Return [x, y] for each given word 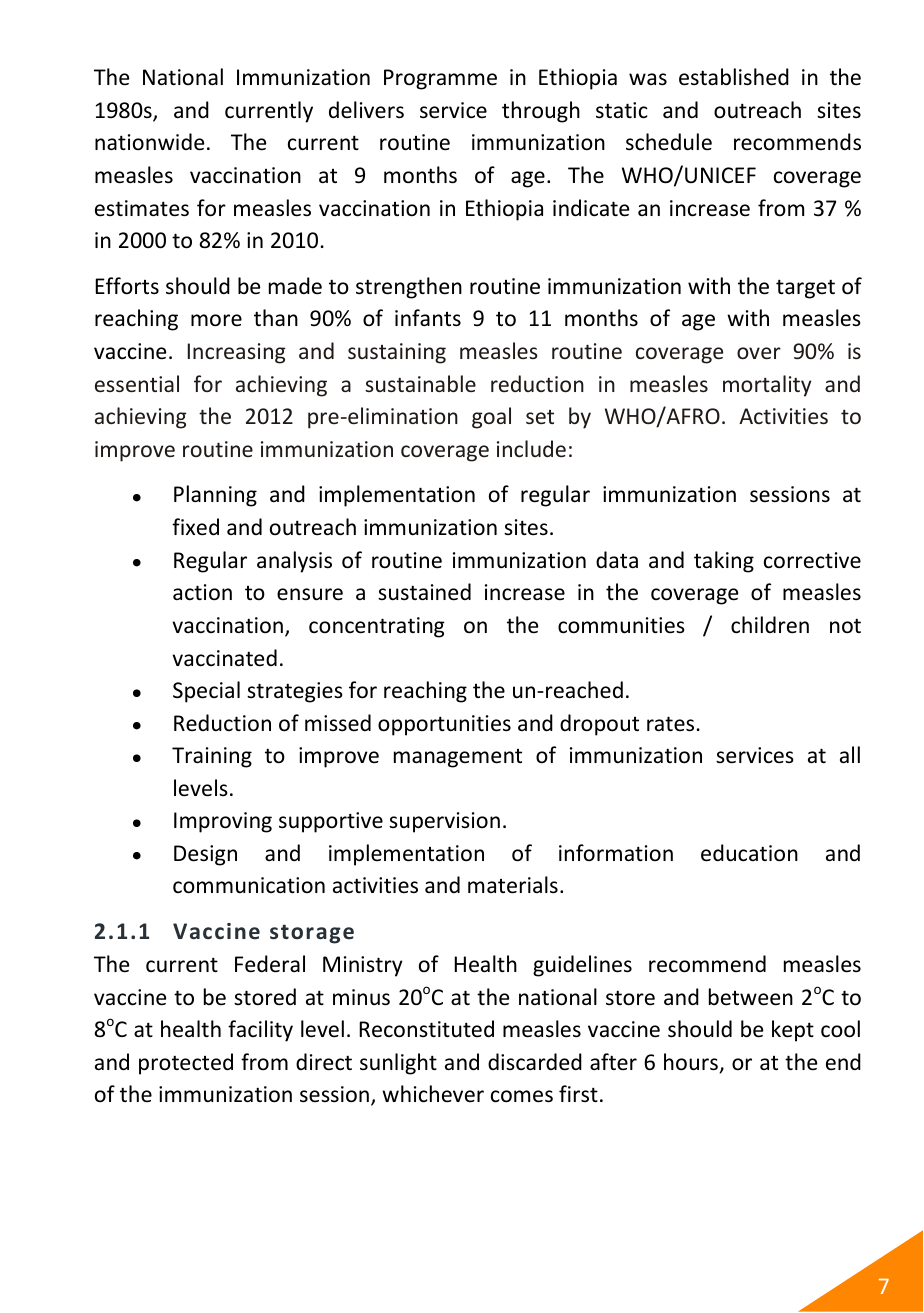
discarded [535, 1062]
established [734, 77]
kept [793, 1031]
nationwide [149, 142]
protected [186, 1064]
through [541, 112]
